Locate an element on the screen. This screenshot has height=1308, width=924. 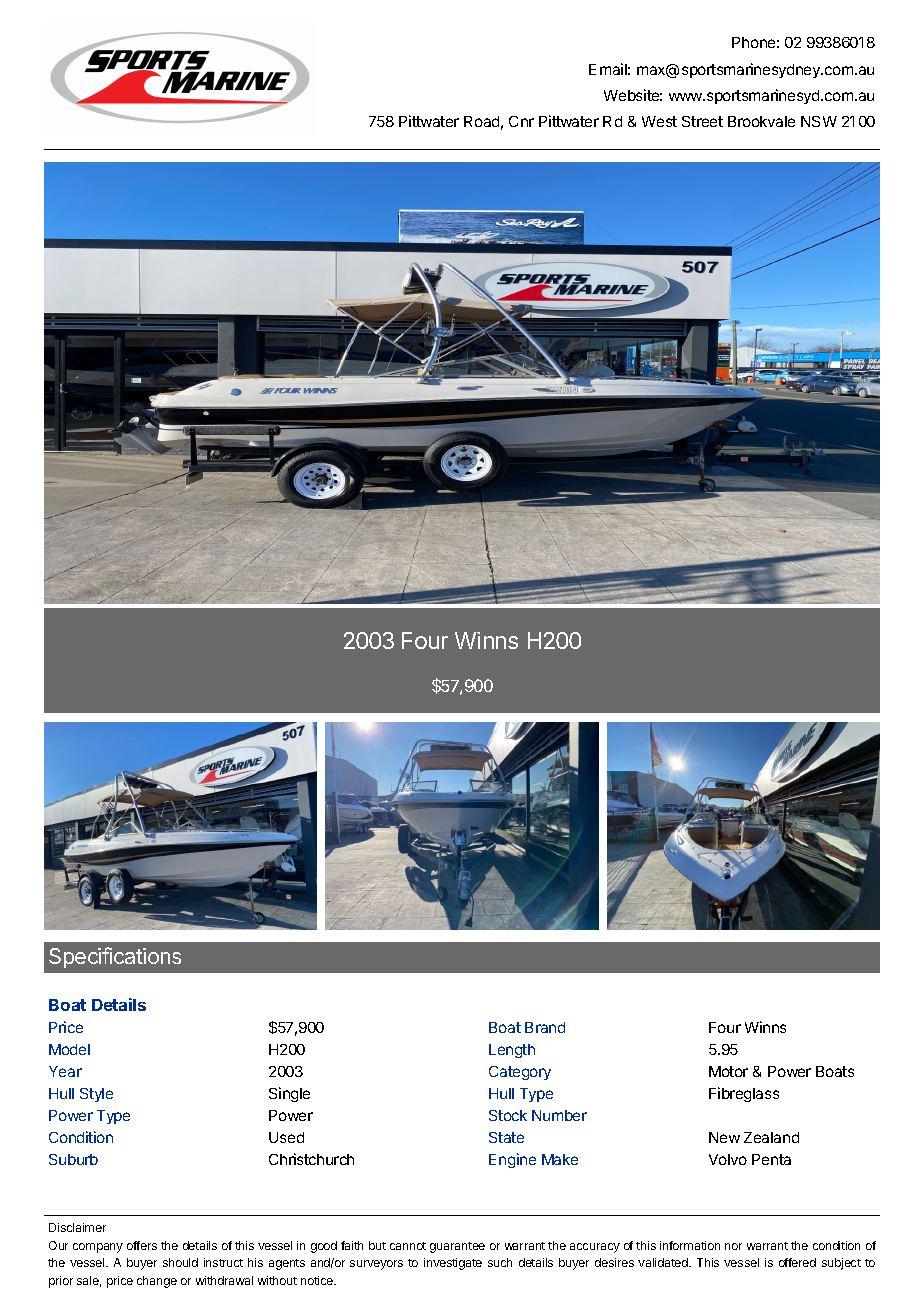
Length is located at coordinates (512, 1051).
